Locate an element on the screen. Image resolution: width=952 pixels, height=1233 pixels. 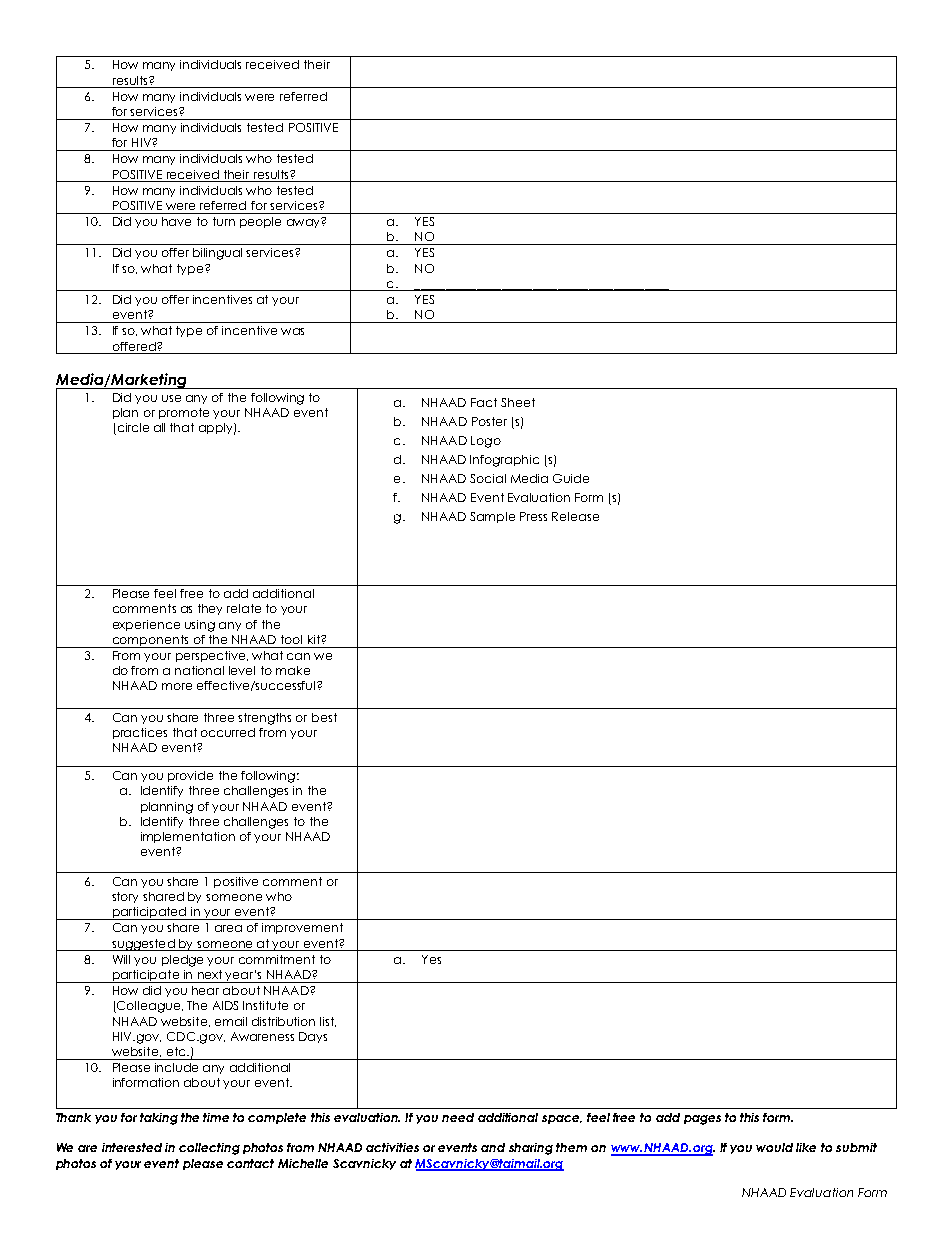
taking is located at coordinates (159, 1119).
